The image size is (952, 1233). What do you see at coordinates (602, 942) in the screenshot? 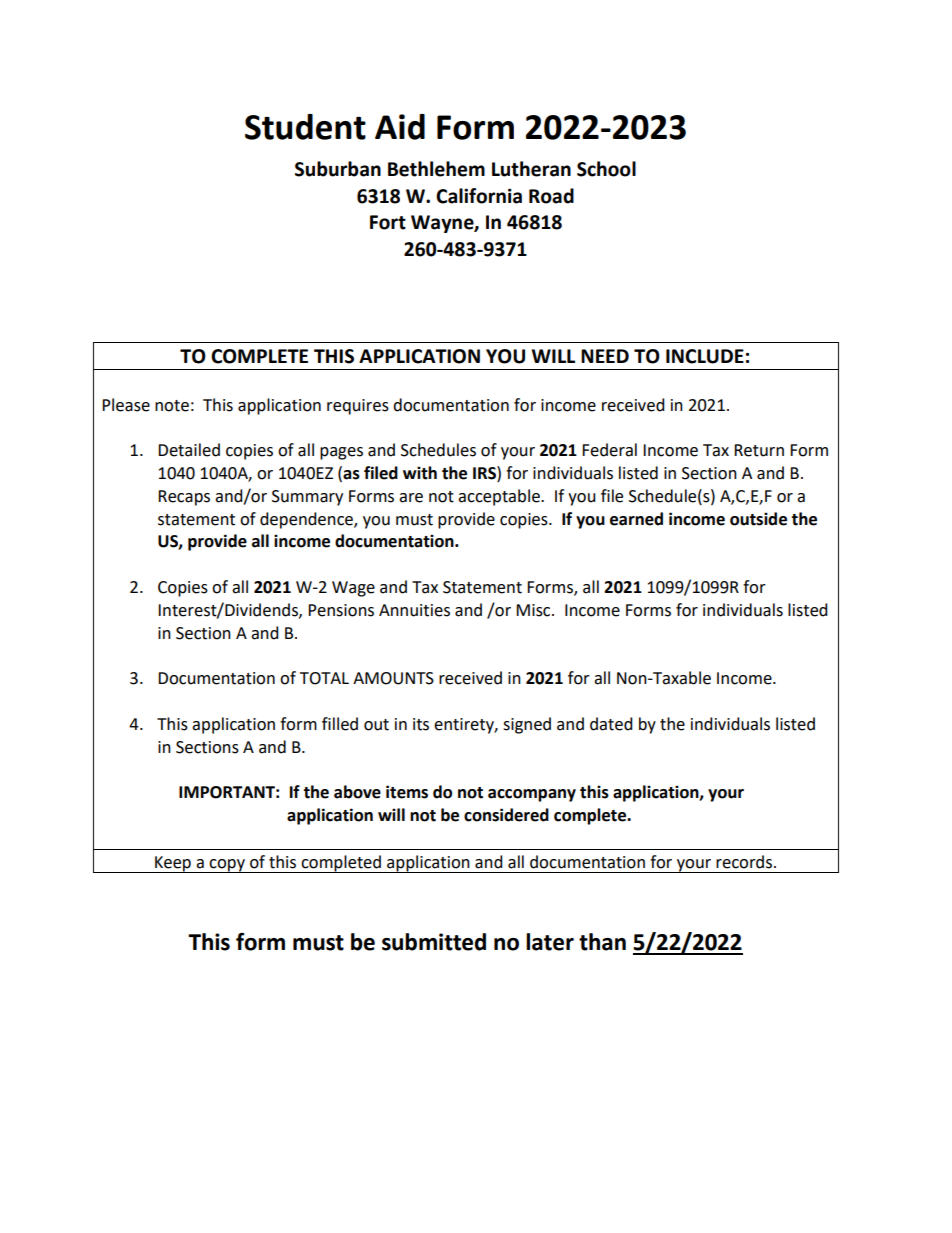
I see `than` at bounding box center [602, 942].
